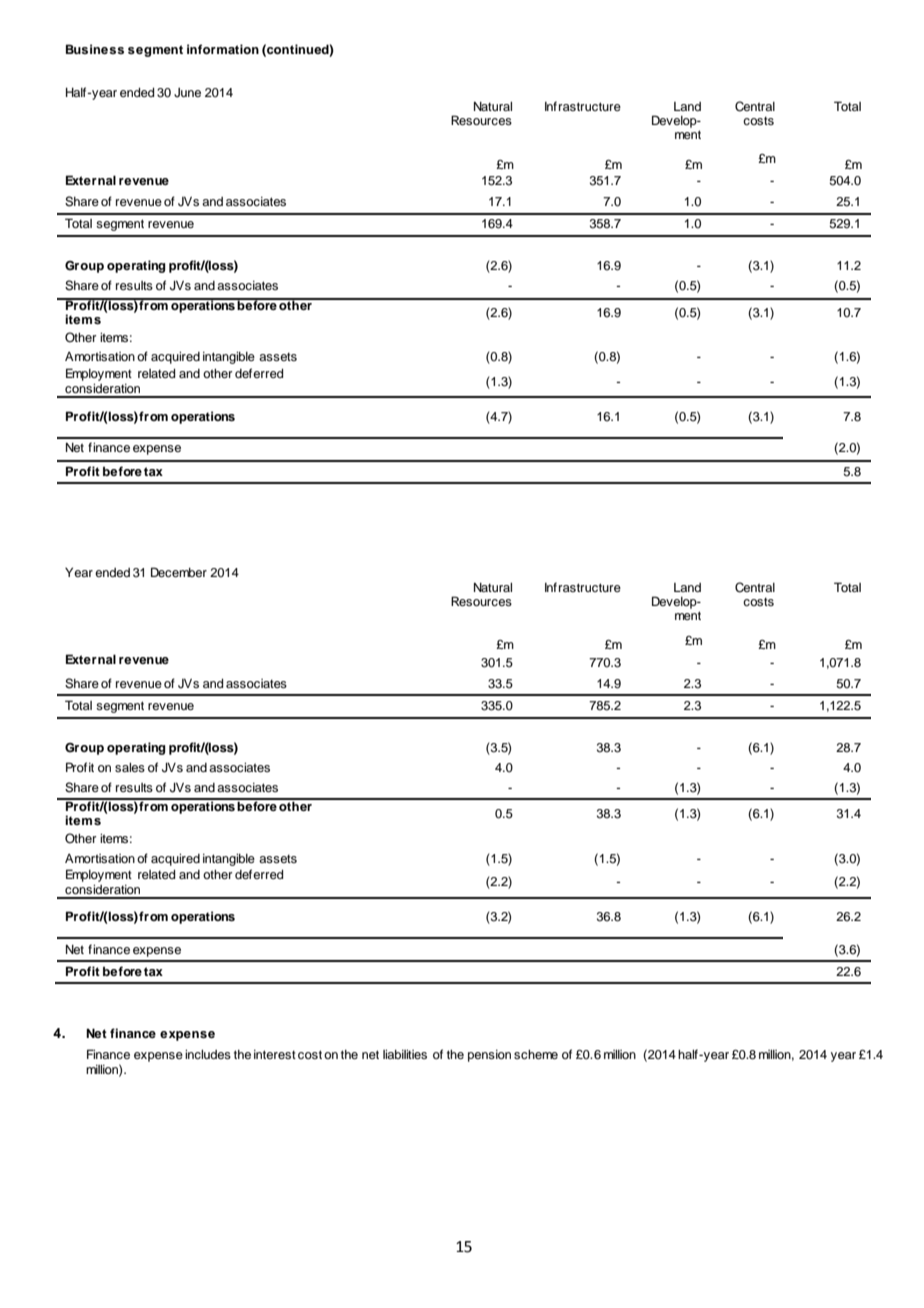  What do you see at coordinates (95, 49) in the image?
I see `Business` at bounding box center [95, 49].
